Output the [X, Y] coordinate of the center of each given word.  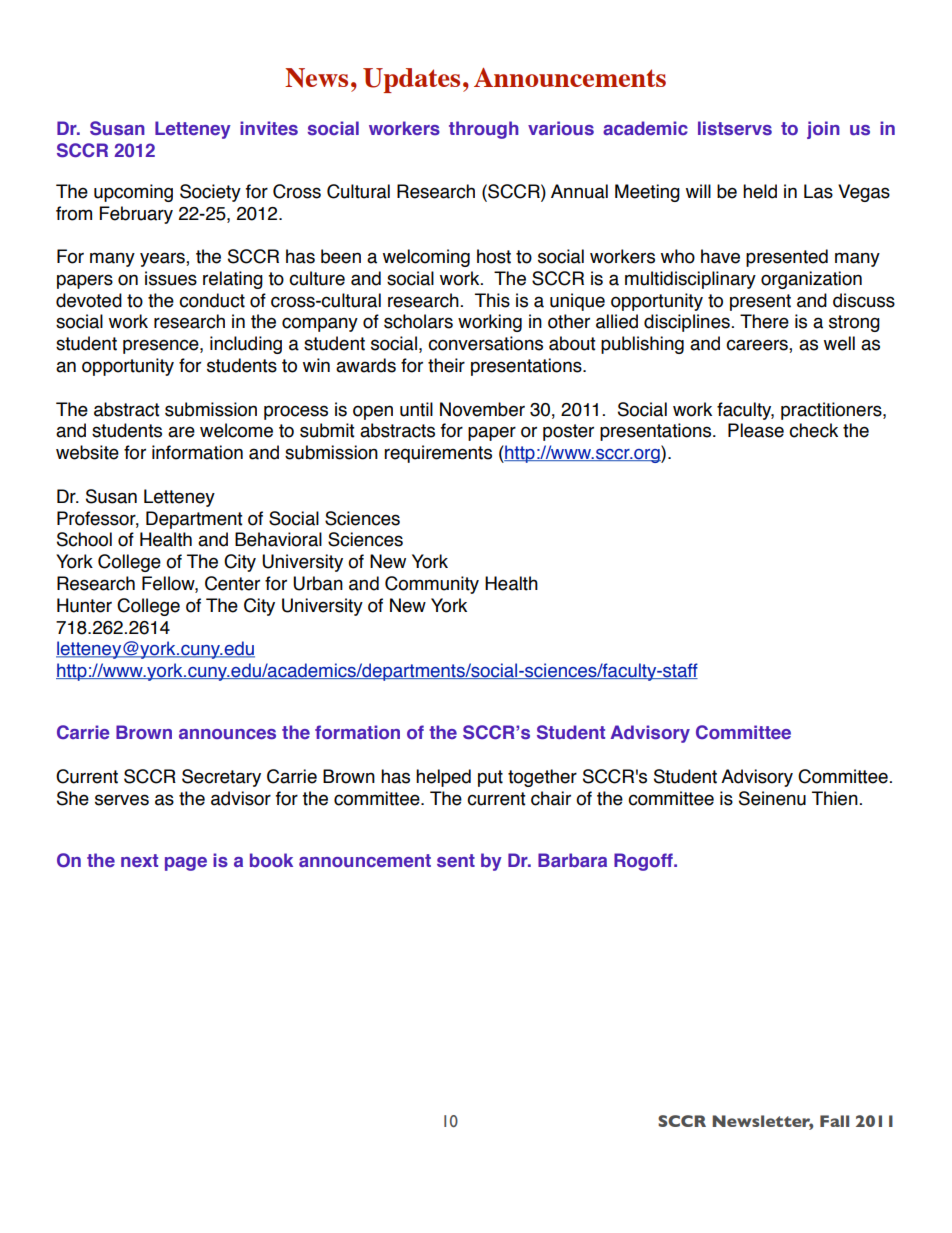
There [764, 321]
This [492, 300]
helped [443, 778]
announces [227, 734]
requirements [438, 454]
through [484, 130]
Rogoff [644, 862]
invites [269, 128]
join [823, 130]
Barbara [572, 860]
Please [756, 430]
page [186, 864]
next [139, 860]
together [542, 778]
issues [171, 278]
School [84, 539]
